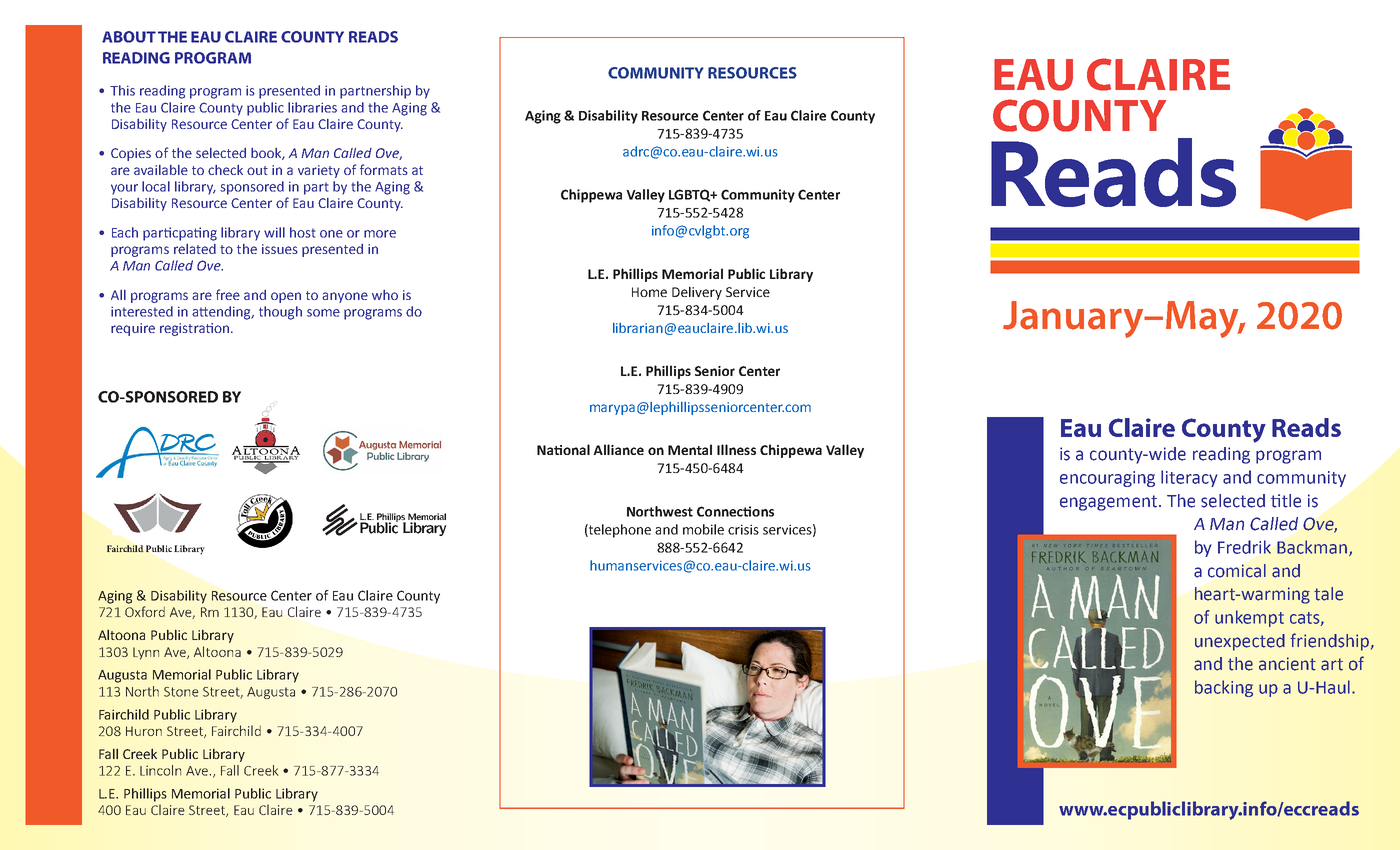 This image has height=850, width=1400. Describe the element at coordinates (1224, 688) in the image. I see `backing` at that location.
